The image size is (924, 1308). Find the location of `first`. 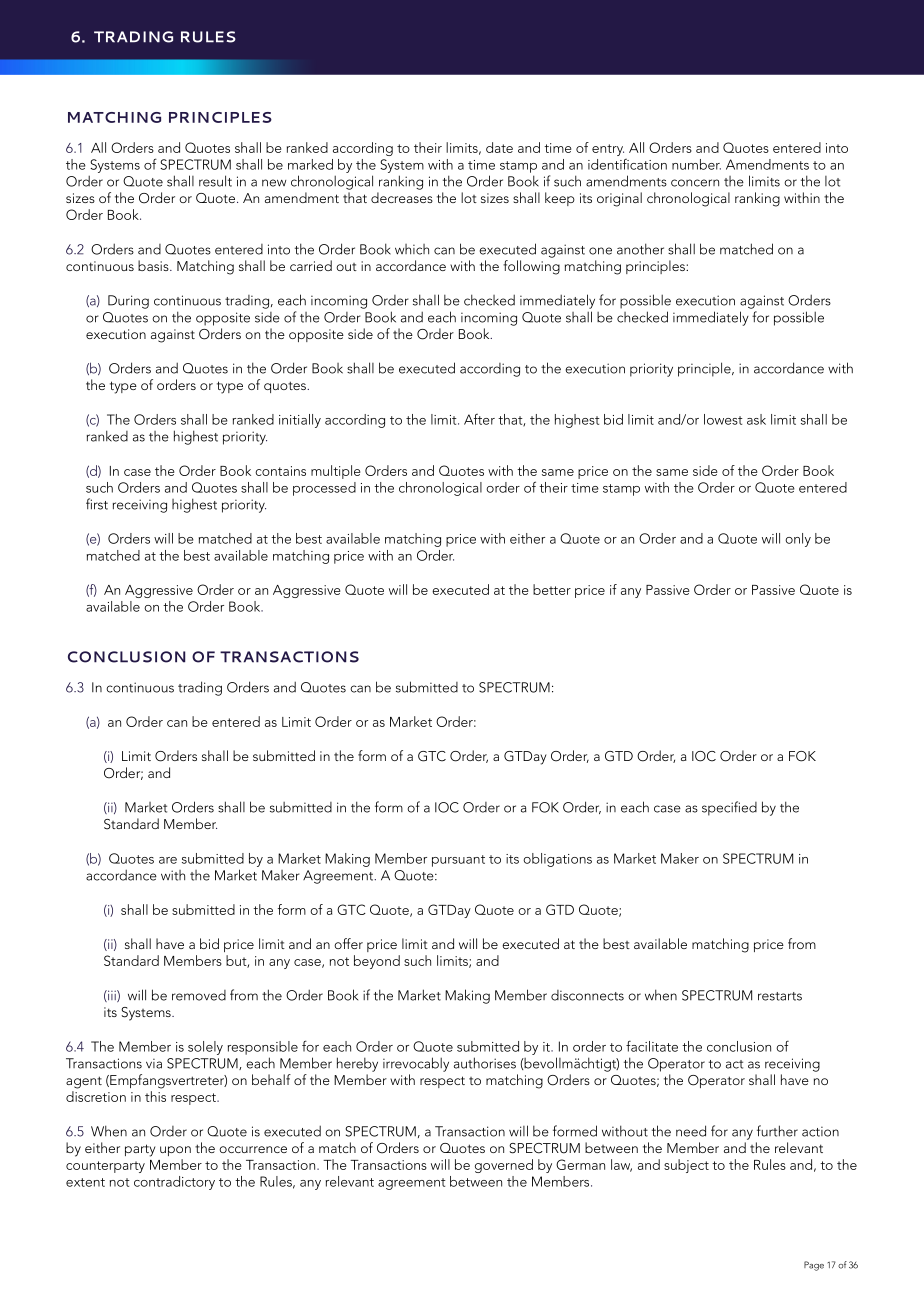

first is located at coordinates (97, 504).
